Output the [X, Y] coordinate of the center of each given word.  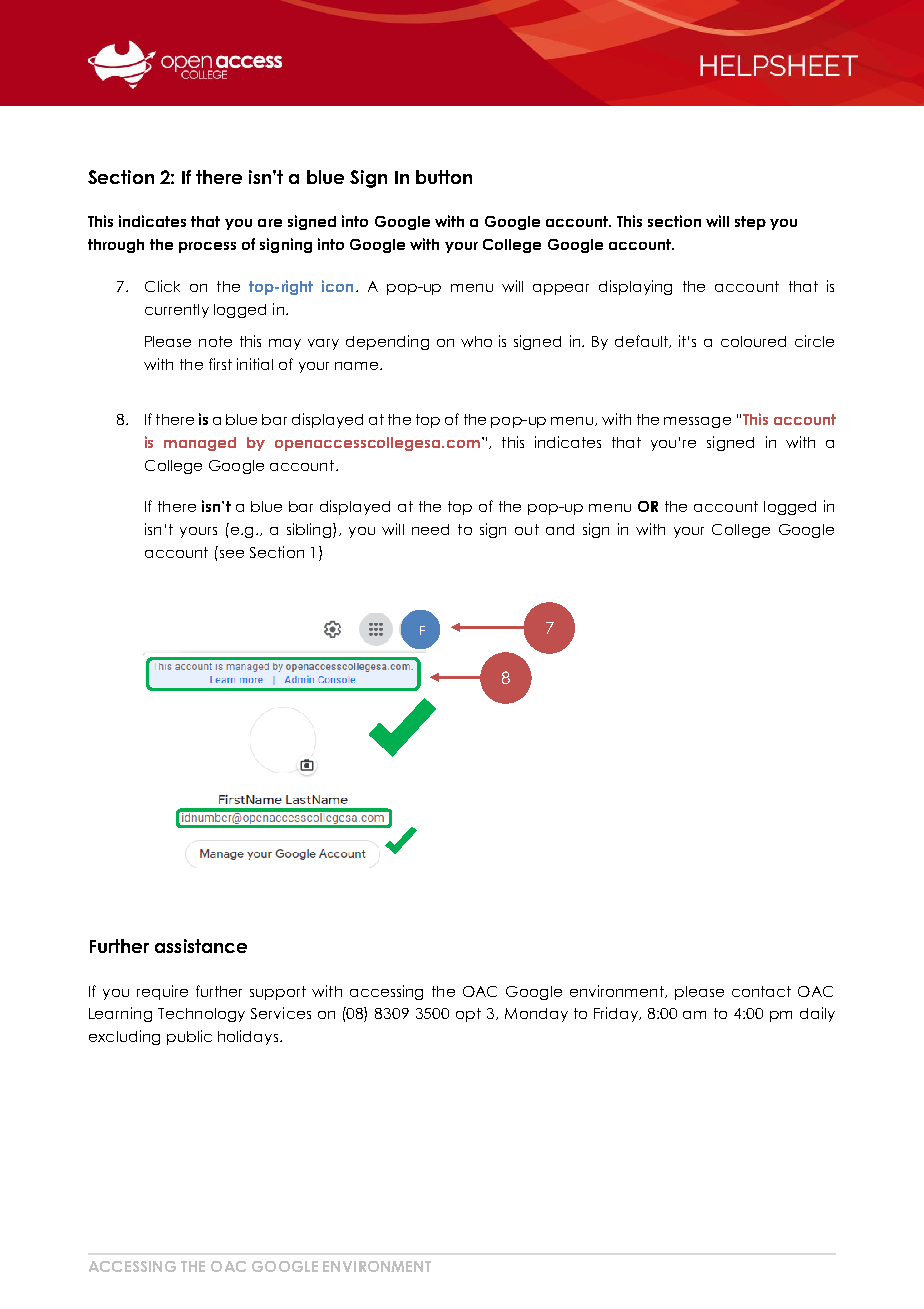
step [750, 223]
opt [468, 1015]
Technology [201, 1015]
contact [761, 991]
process [207, 247]
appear [561, 289]
